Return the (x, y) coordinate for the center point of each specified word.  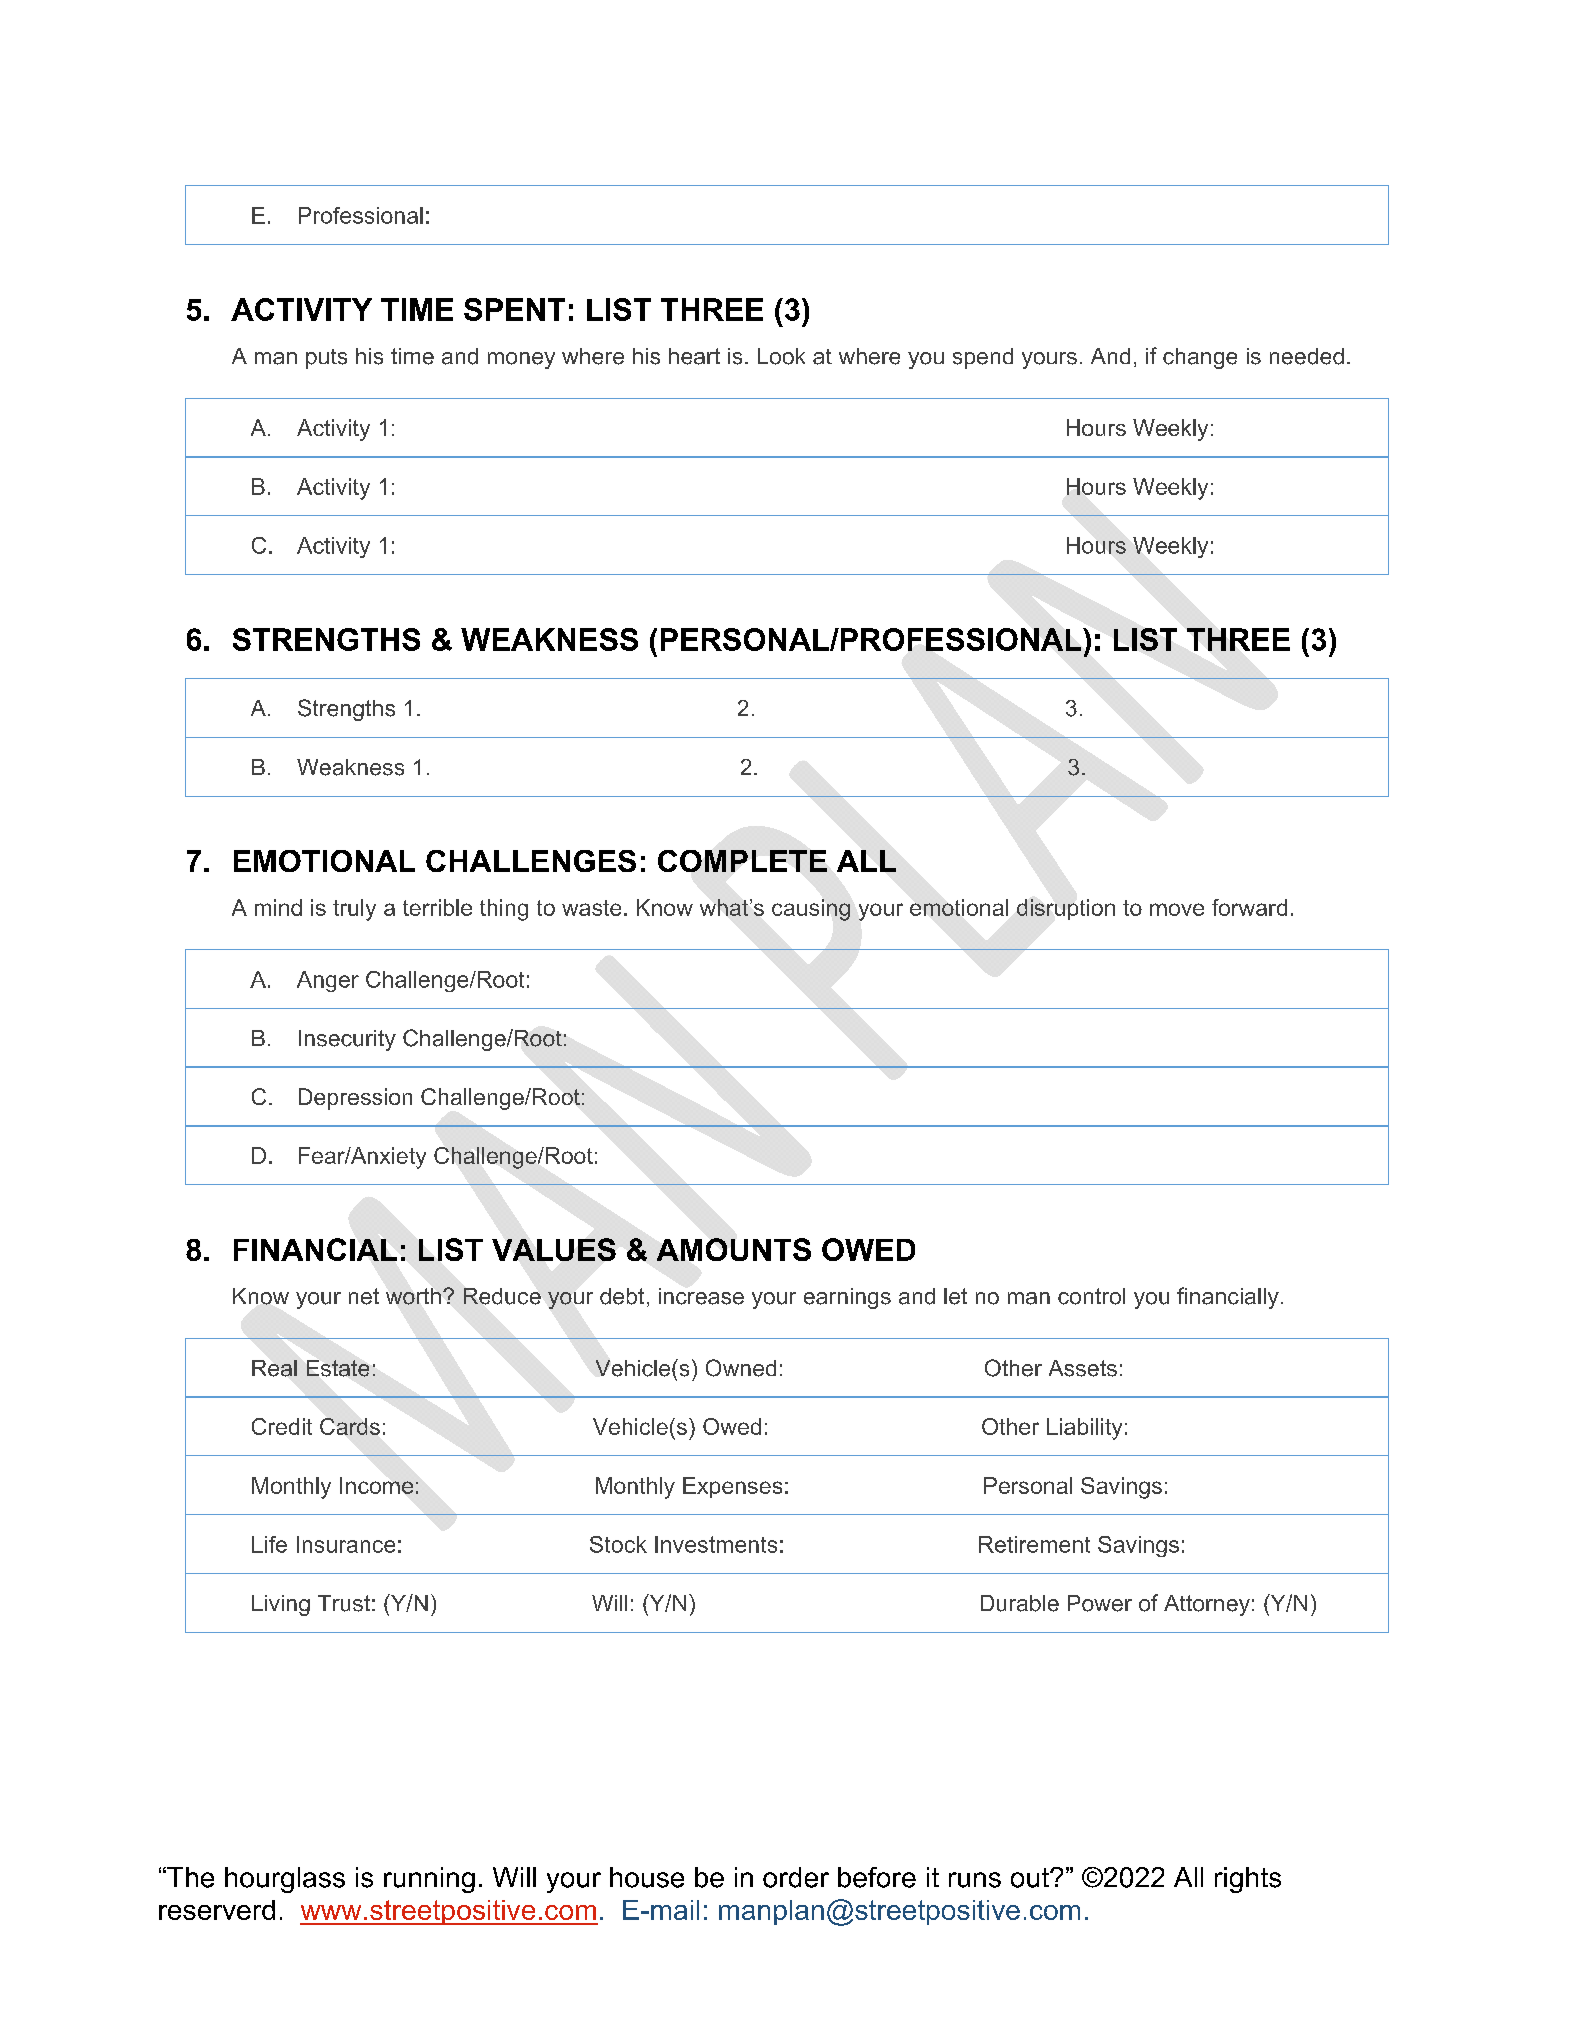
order (796, 1877)
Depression (355, 1099)
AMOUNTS (734, 1249)
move (1177, 909)
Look (781, 356)
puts (326, 359)
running (429, 1880)
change (1200, 358)
